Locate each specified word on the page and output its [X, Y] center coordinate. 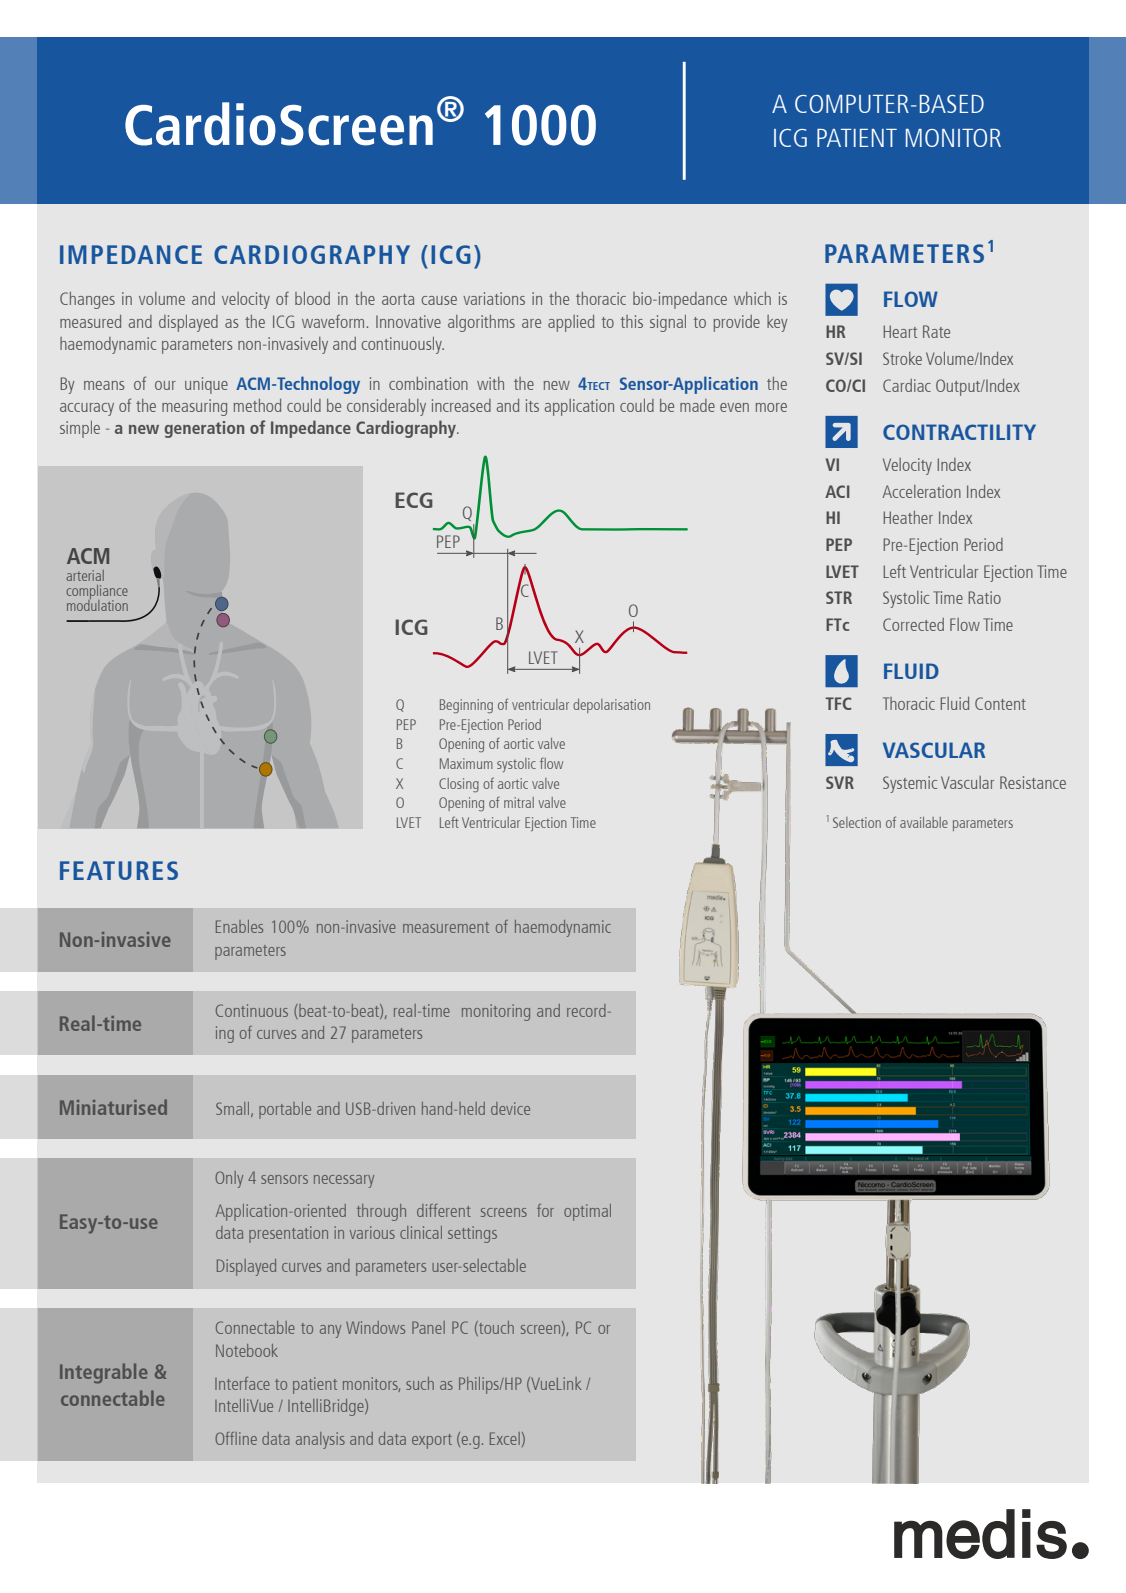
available [924, 822]
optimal [587, 1212]
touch [495, 1328]
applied [571, 323]
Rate [936, 331]
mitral [519, 802]
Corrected [913, 624]
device [510, 1108]
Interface [242, 1383]
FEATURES [119, 870]
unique [206, 385]
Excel [505, 1438]
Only [229, 1179]
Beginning [466, 706]
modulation [97, 604]
